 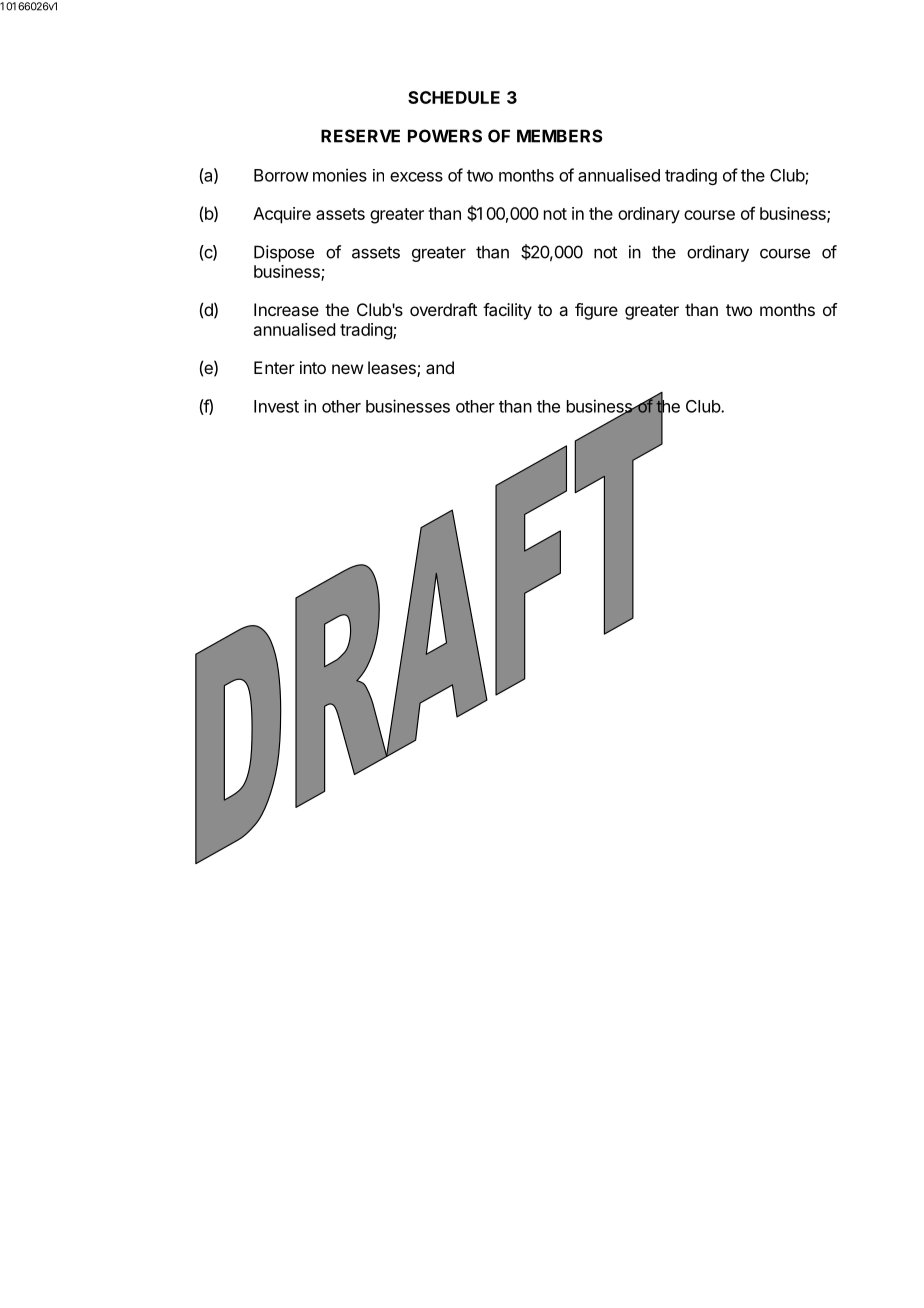 I want to click on Invest, so click(x=276, y=406).
